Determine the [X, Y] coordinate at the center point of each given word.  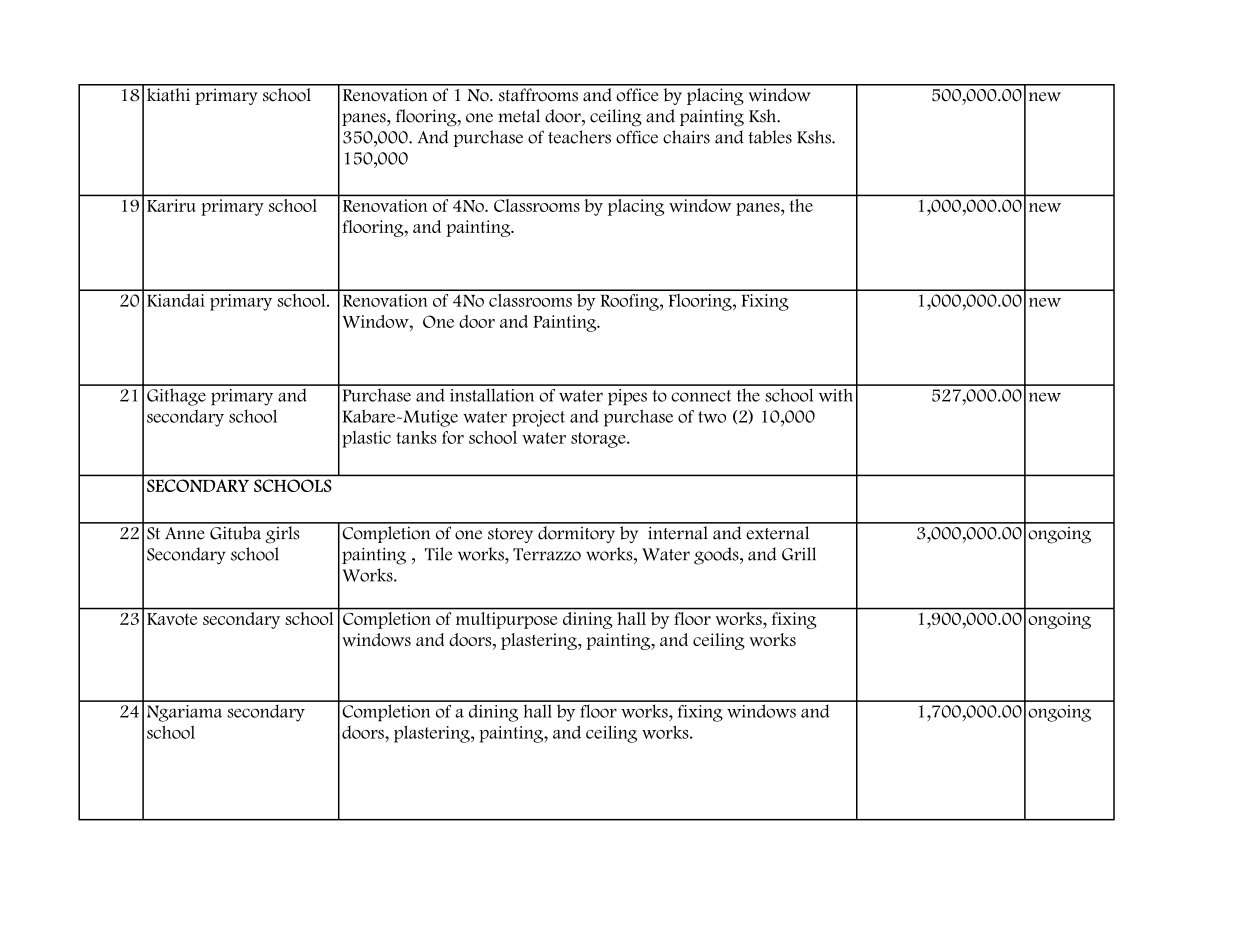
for [453, 437]
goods [717, 556]
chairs [686, 137]
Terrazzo [547, 554]
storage [599, 440]
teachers [579, 137]
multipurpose [507, 620]
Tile [439, 554]
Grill [799, 554]
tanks [417, 437]
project [538, 418]
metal [519, 116]
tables [770, 137]
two [712, 417]
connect [701, 396]
